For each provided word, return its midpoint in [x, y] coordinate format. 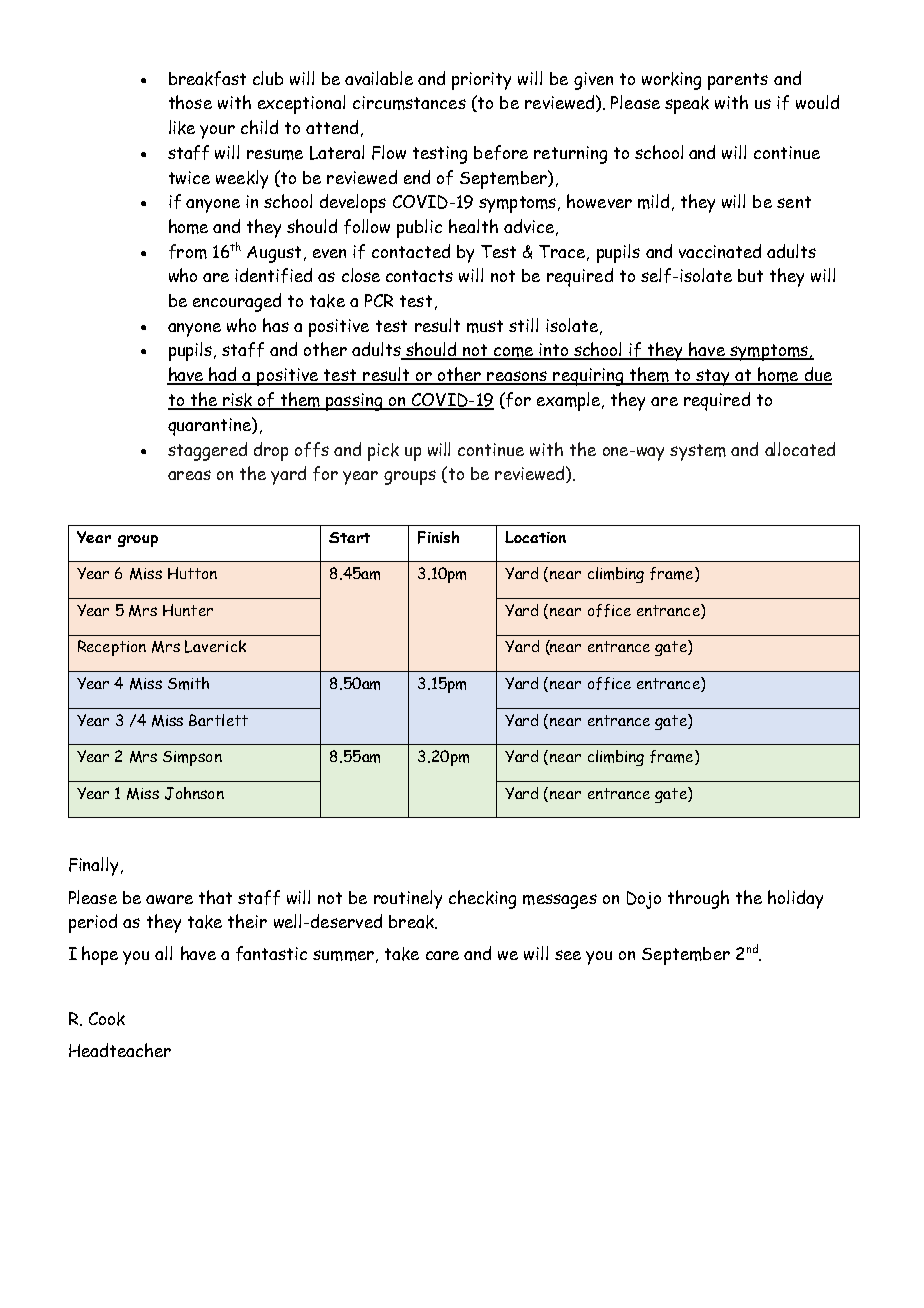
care [442, 955]
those [190, 102]
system [698, 452]
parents [738, 81]
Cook [107, 1019]
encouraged [237, 302]
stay [713, 377]
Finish [438, 537]
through [698, 899]
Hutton [192, 573]
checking [482, 899]
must [485, 326]
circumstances [409, 103]
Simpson [192, 758]
